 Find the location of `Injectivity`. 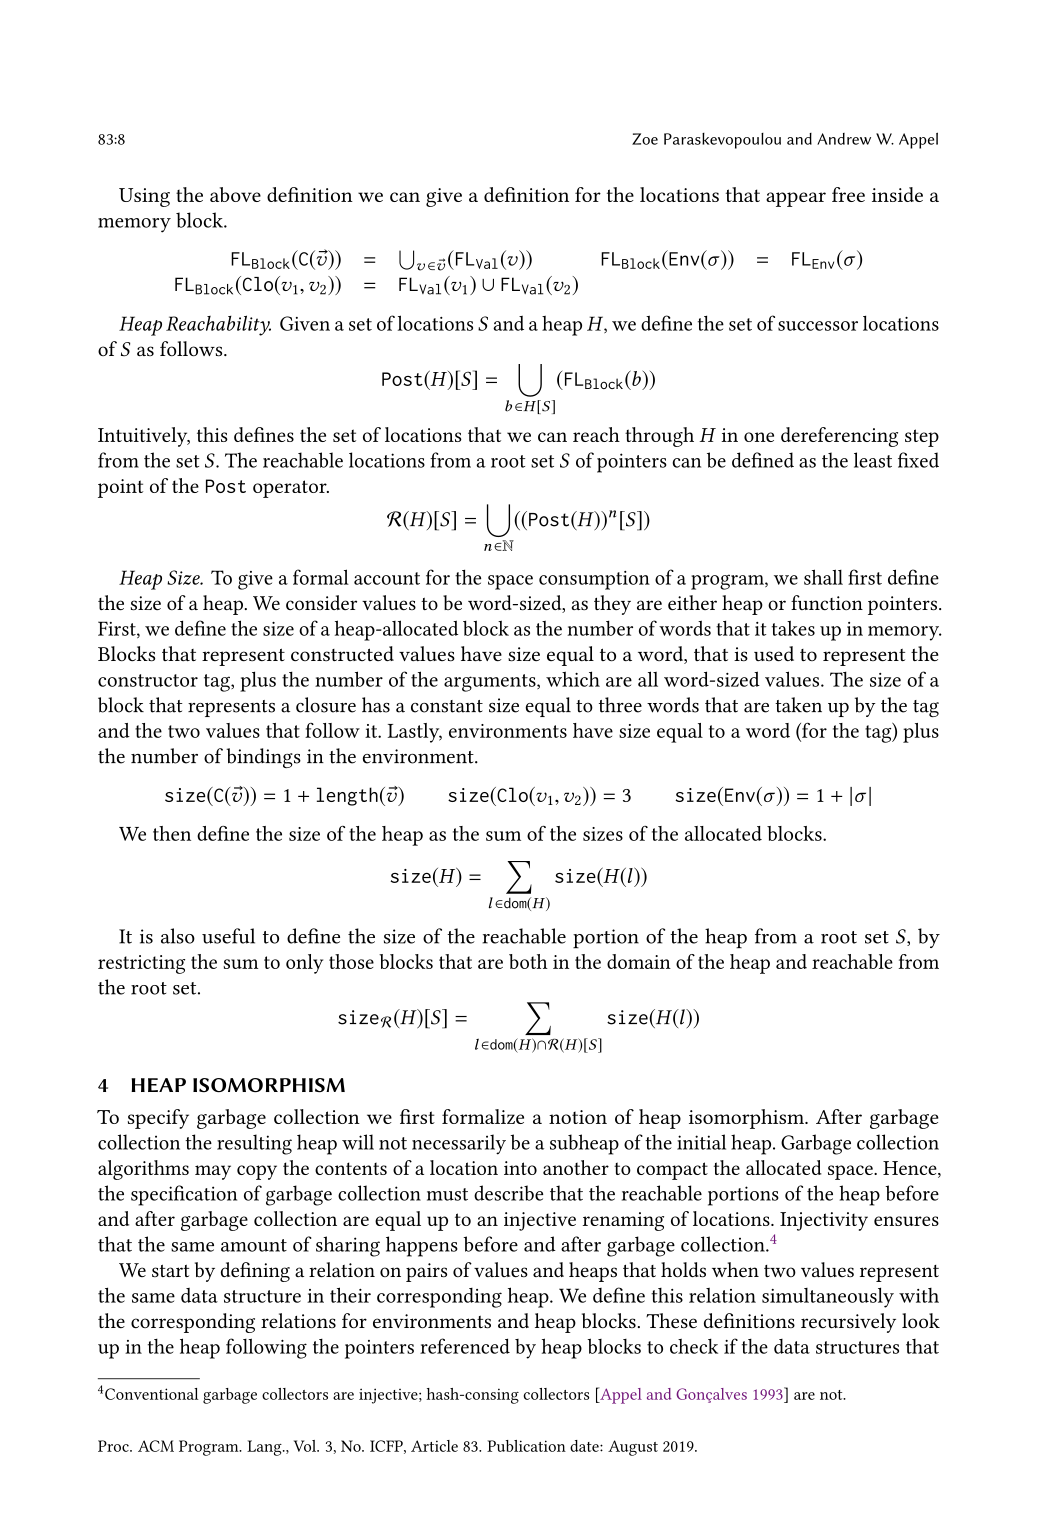

Injectivity is located at coordinates (824, 1221).
